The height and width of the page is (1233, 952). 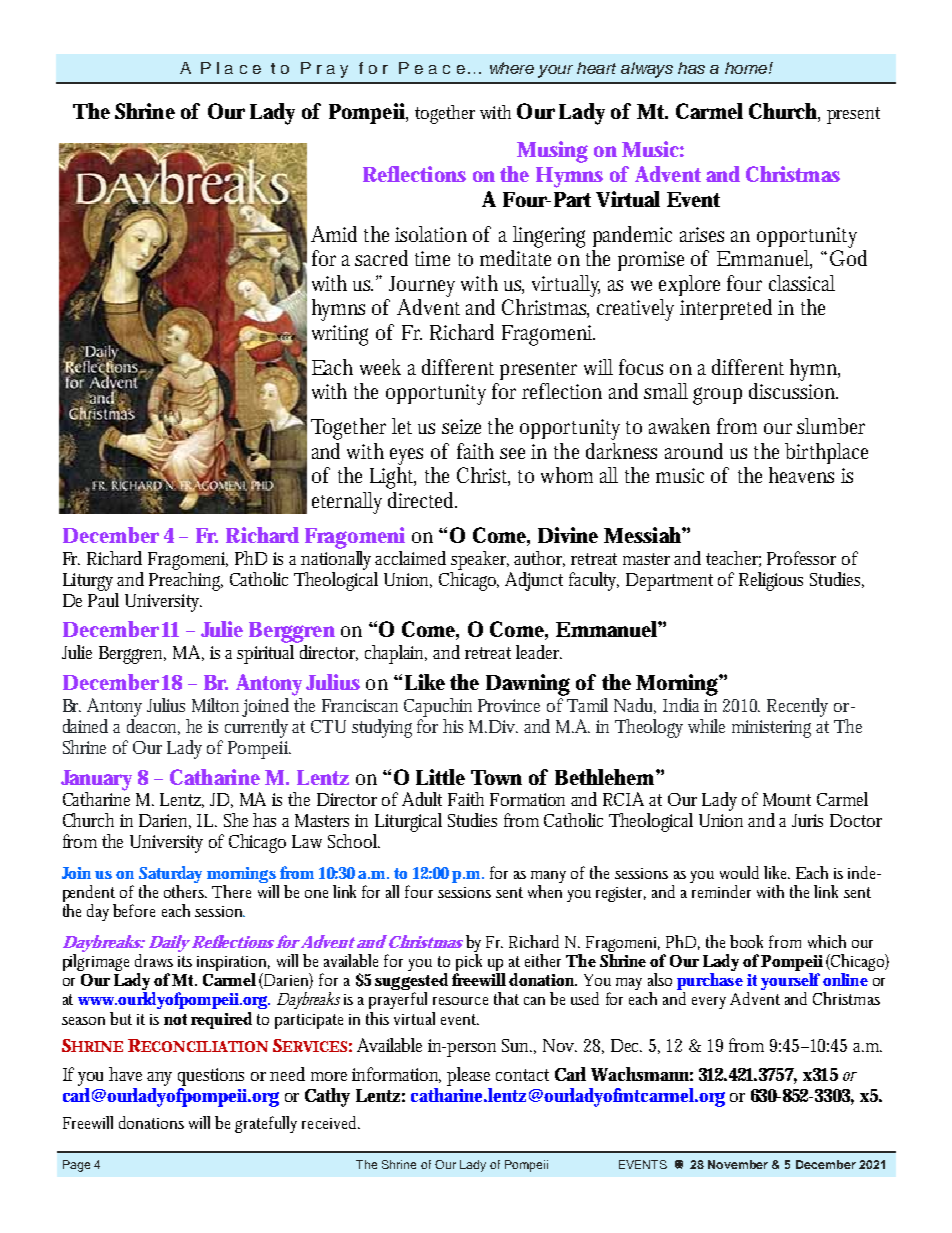 What do you see at coordinates (512, 68) in the page?
I see `where` at bounding box center [512, 68].
